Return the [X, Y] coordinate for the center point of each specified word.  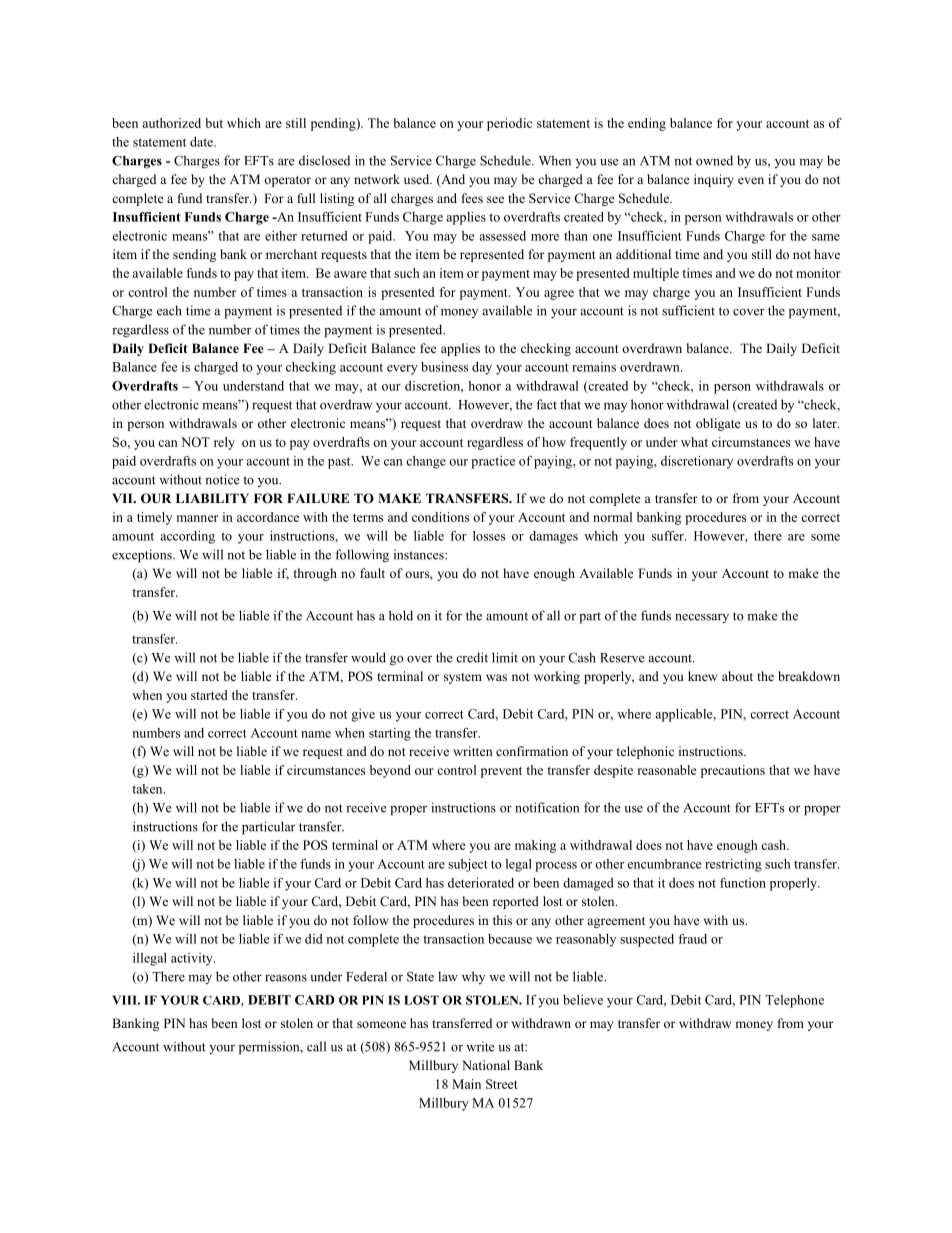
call [316, 1046]
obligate [718, 424]
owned [714, 160]
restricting [733, 865]
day [482, 368]
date [202, 142]
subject [468, 865]
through [315, 574]
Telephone [794, 1001]
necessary [702, 619]
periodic [509, 124]
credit [472, 657]
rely [224, 443]
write [480, 1046]
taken [148, 789]
